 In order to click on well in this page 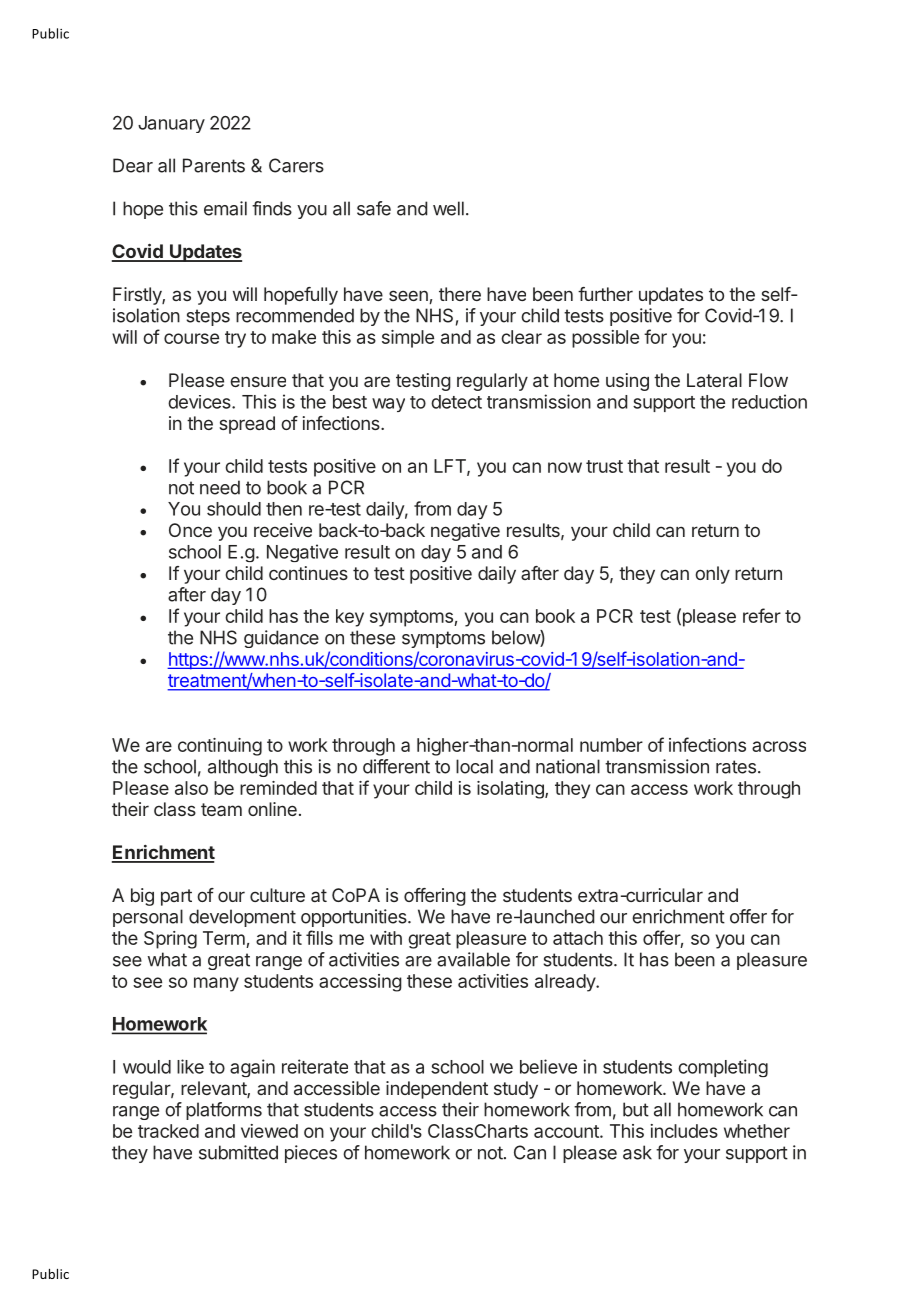, I will do `click(448, 208)`.
